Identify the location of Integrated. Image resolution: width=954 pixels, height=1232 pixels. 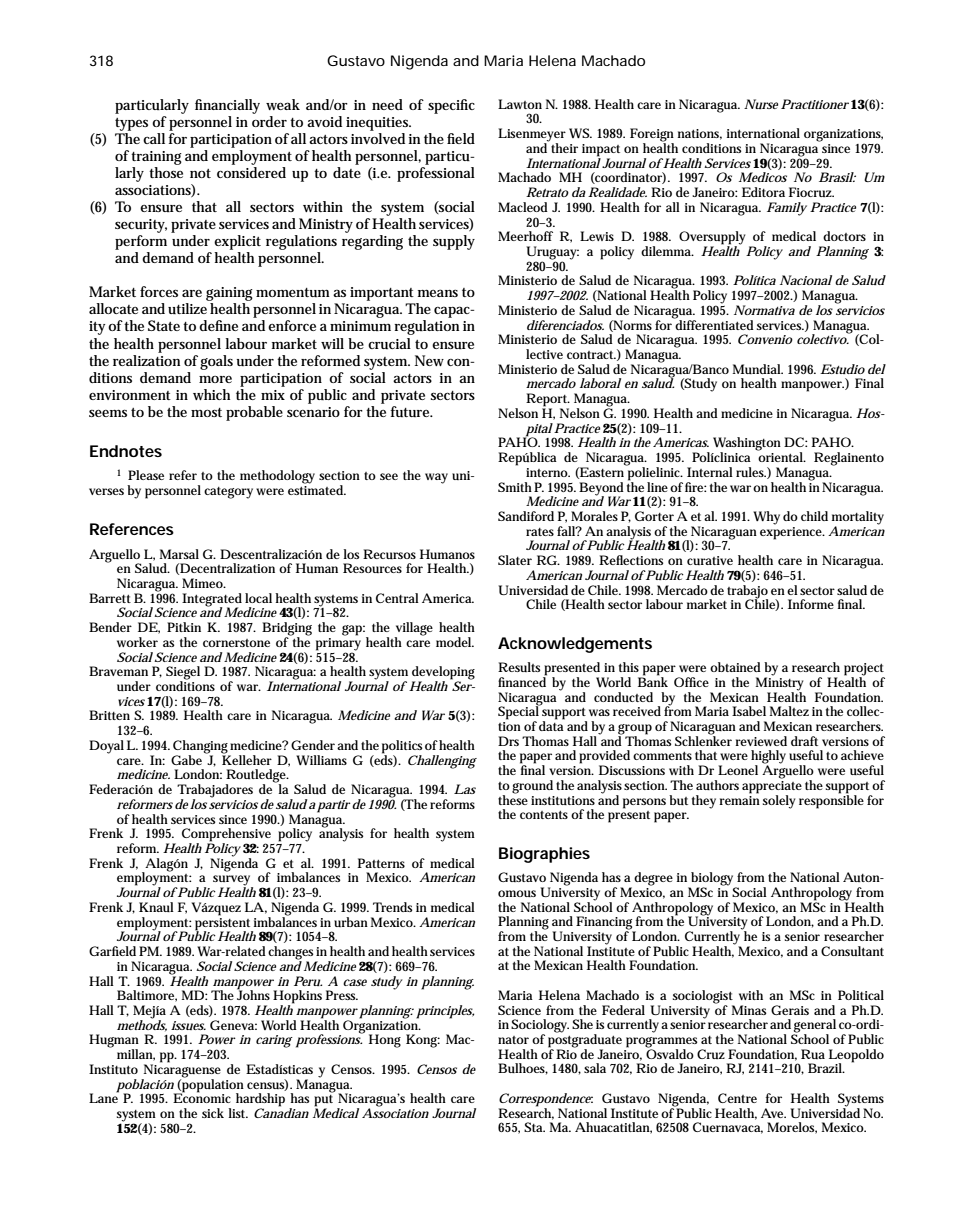
(212, 601).
